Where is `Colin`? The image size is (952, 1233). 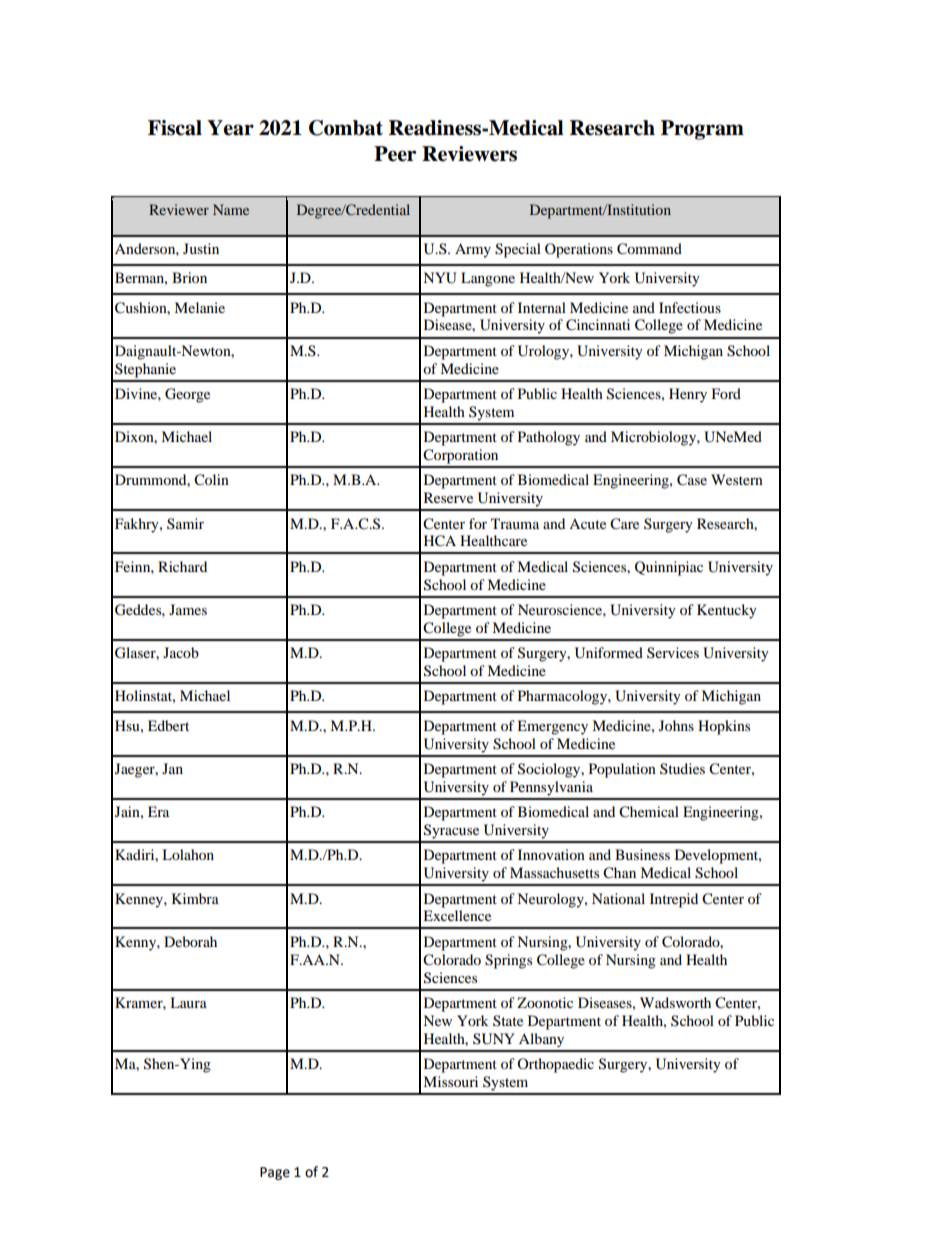 Colin is located at coordinates (211, 480).
